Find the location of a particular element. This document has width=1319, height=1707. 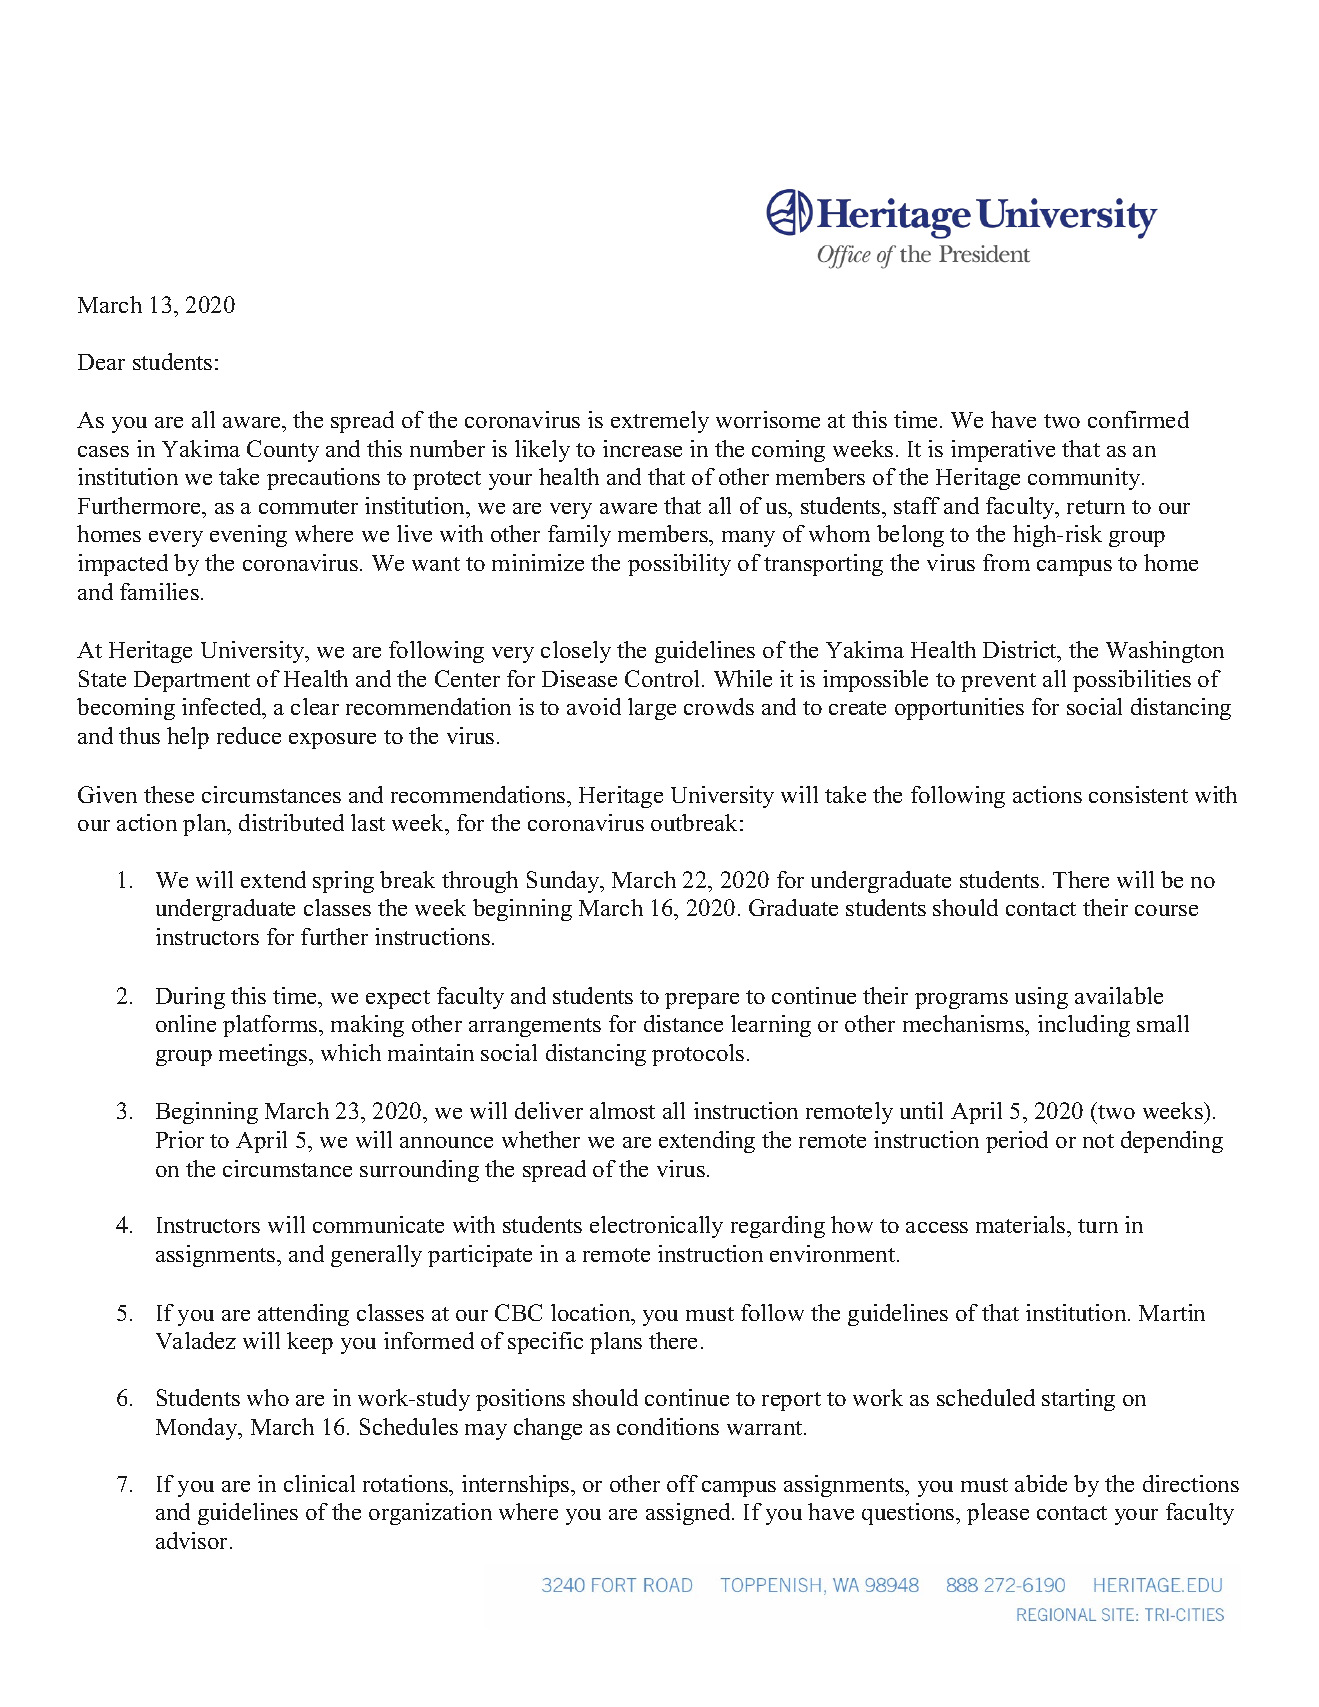

meetings is located at coordinates (264, 1055).
